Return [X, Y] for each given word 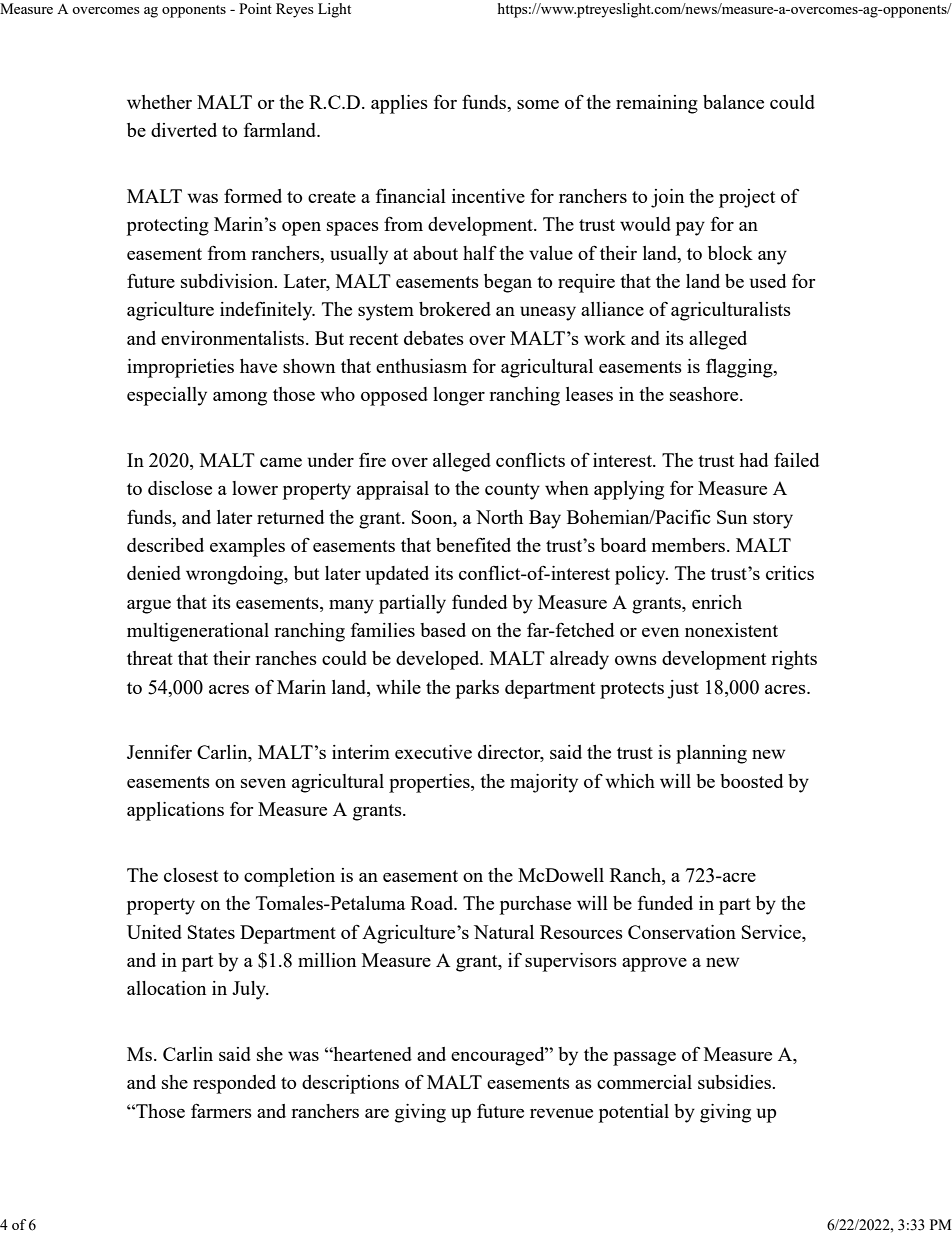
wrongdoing [236, 575]
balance [733, 102]
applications [175, 811]
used [768, 281]
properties [430, 783]
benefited [473, 544]
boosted [751, 781]
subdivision [228, 281]
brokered [455, 309]
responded [234, 1084]
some [538, 104]
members [688, 545]
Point [255, 8]
